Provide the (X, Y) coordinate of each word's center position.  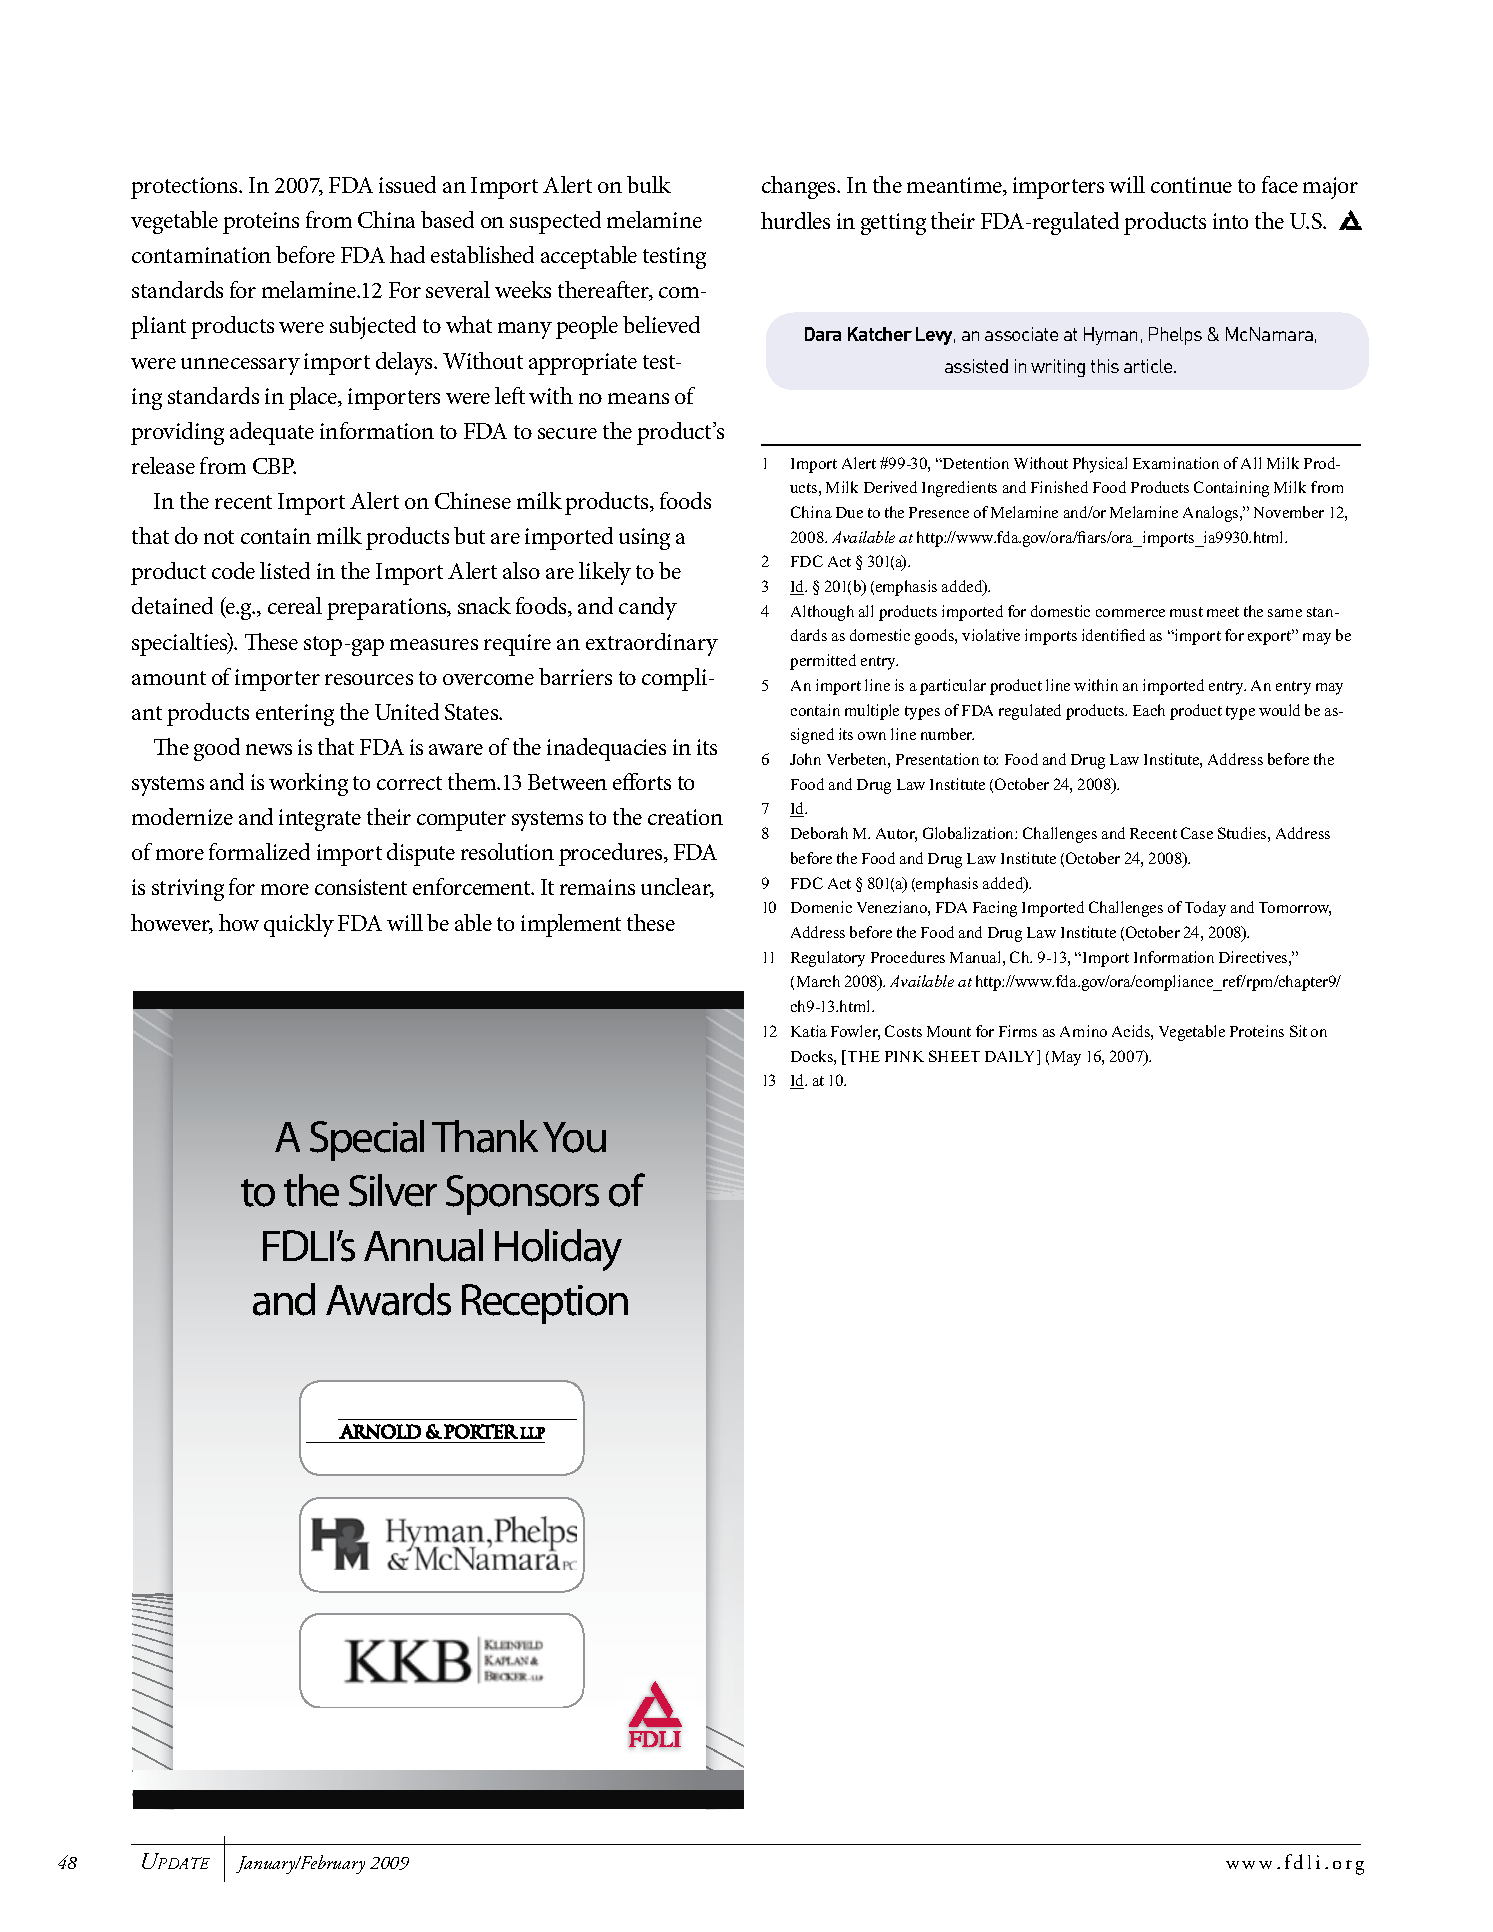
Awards (388, 1299)
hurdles (795, 220)
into (1230, 221)
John (805, 759)
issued (407, 184)
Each (1149, 710)
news (269, 749)
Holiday (558, 1250)
